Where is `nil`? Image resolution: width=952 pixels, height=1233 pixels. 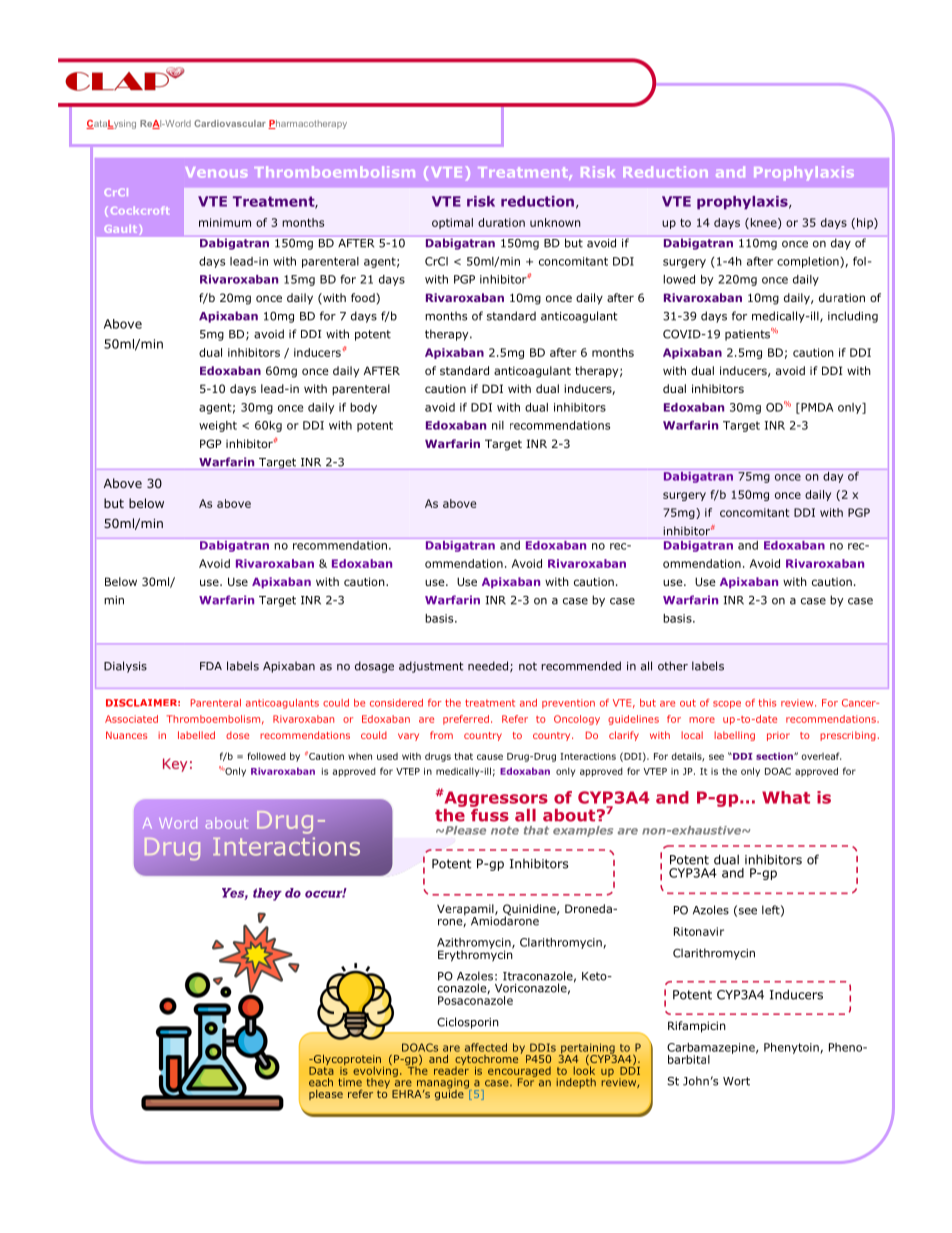 nil is located at coordinates (498, 425).
